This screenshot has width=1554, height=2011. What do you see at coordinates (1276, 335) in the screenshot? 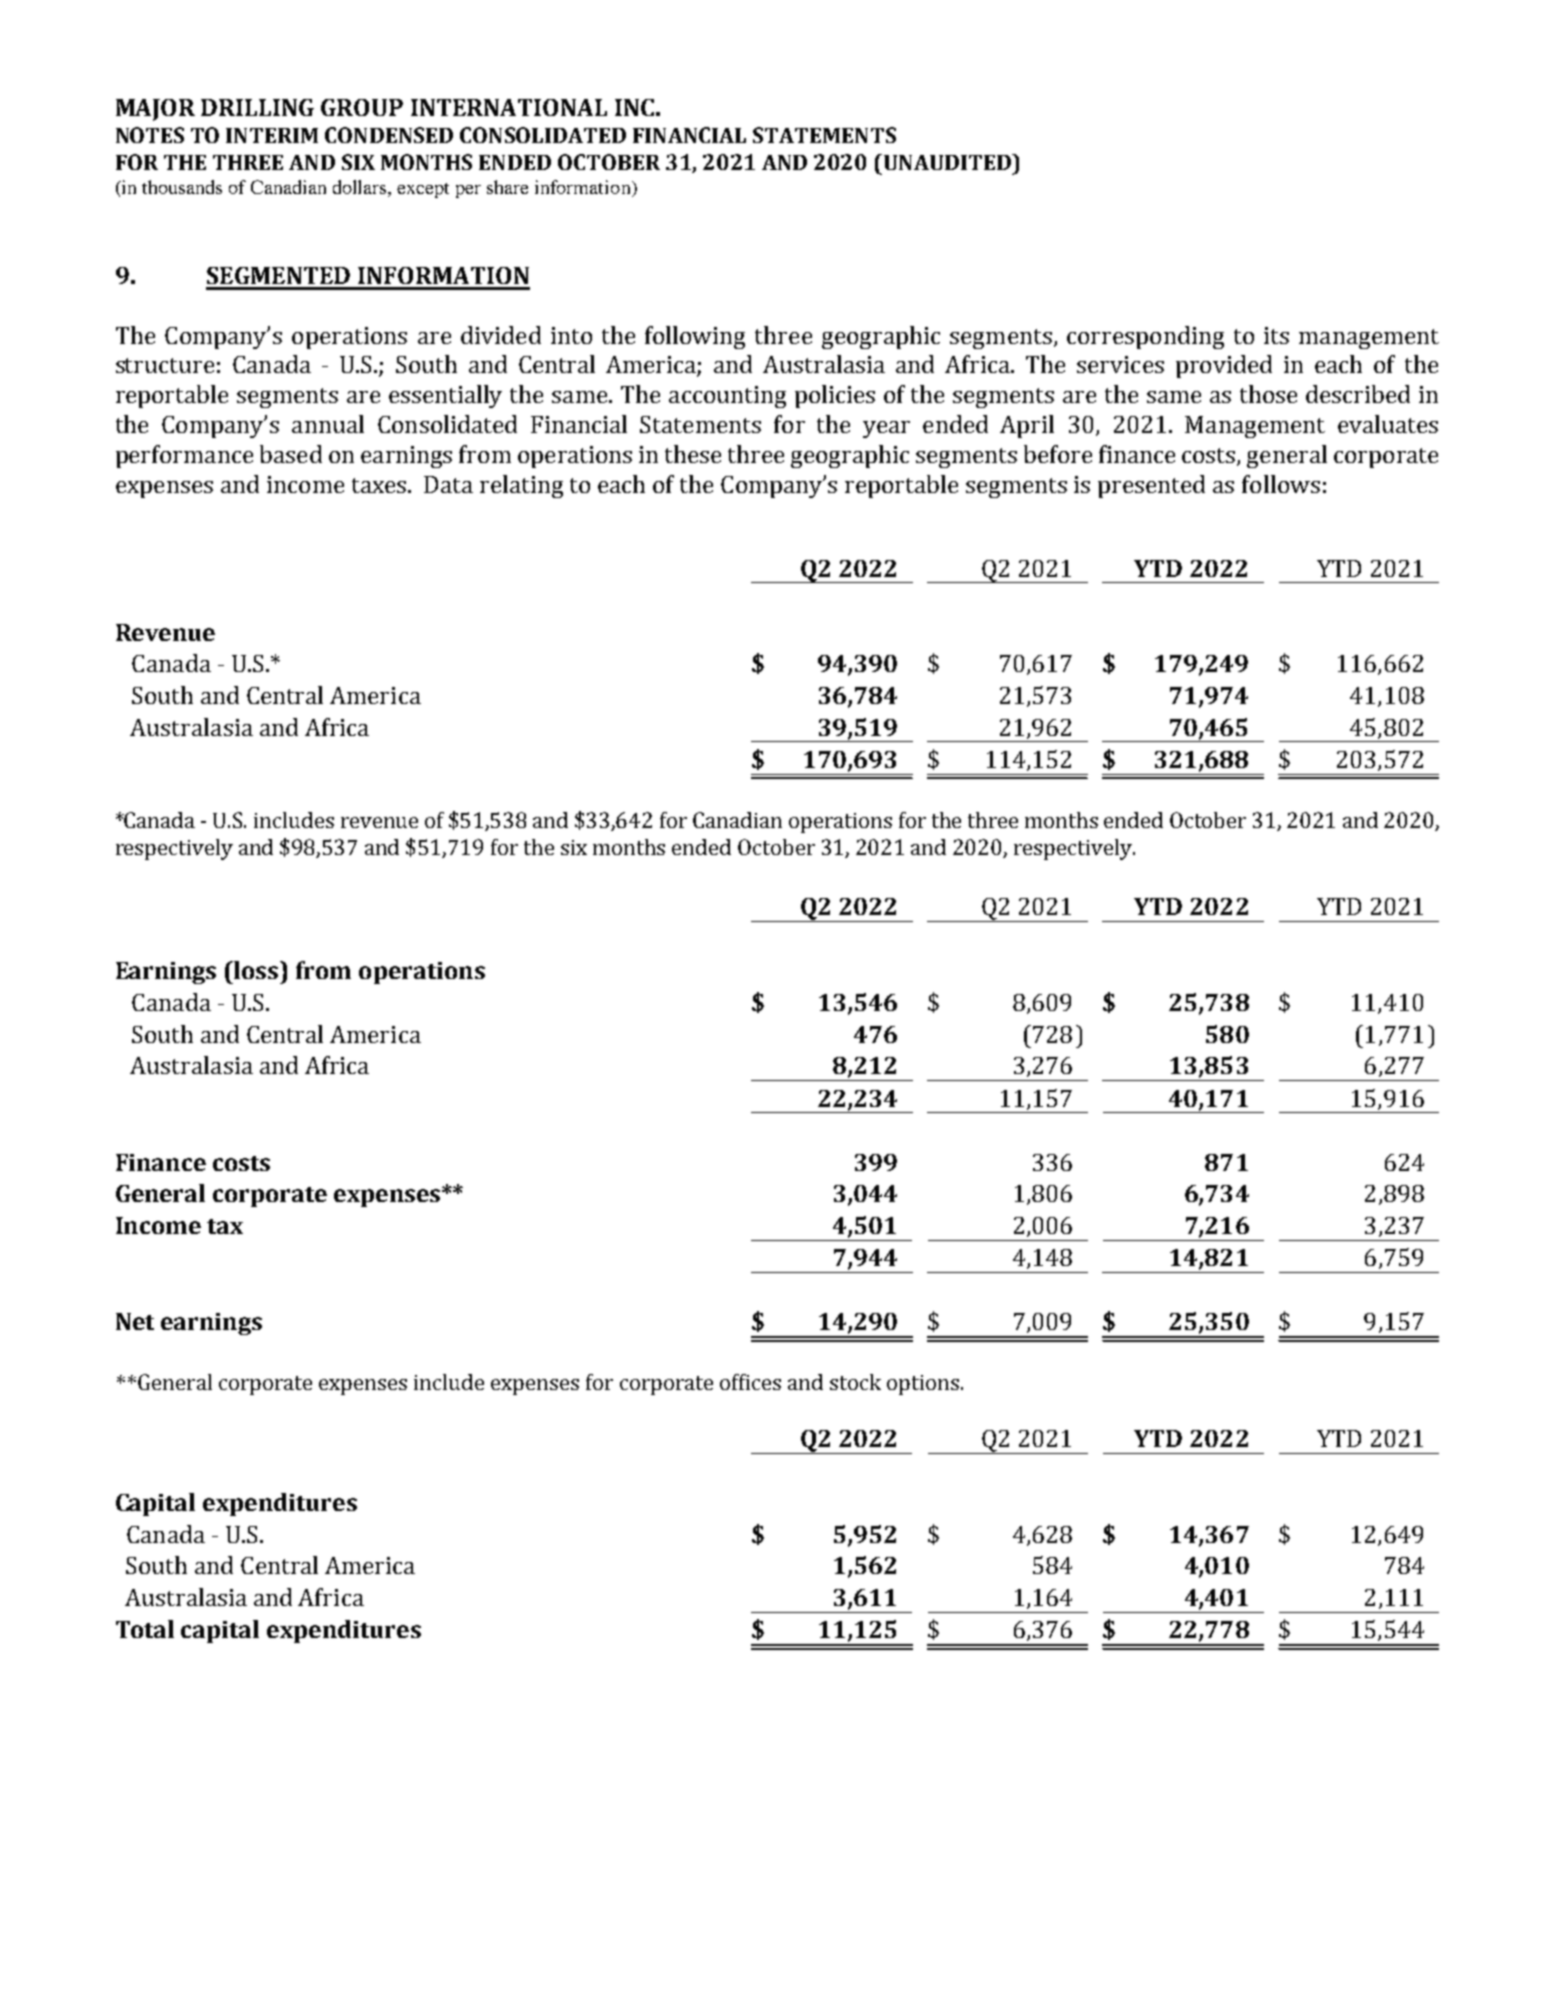
I see `its` at bounding box center [1276, 335].
